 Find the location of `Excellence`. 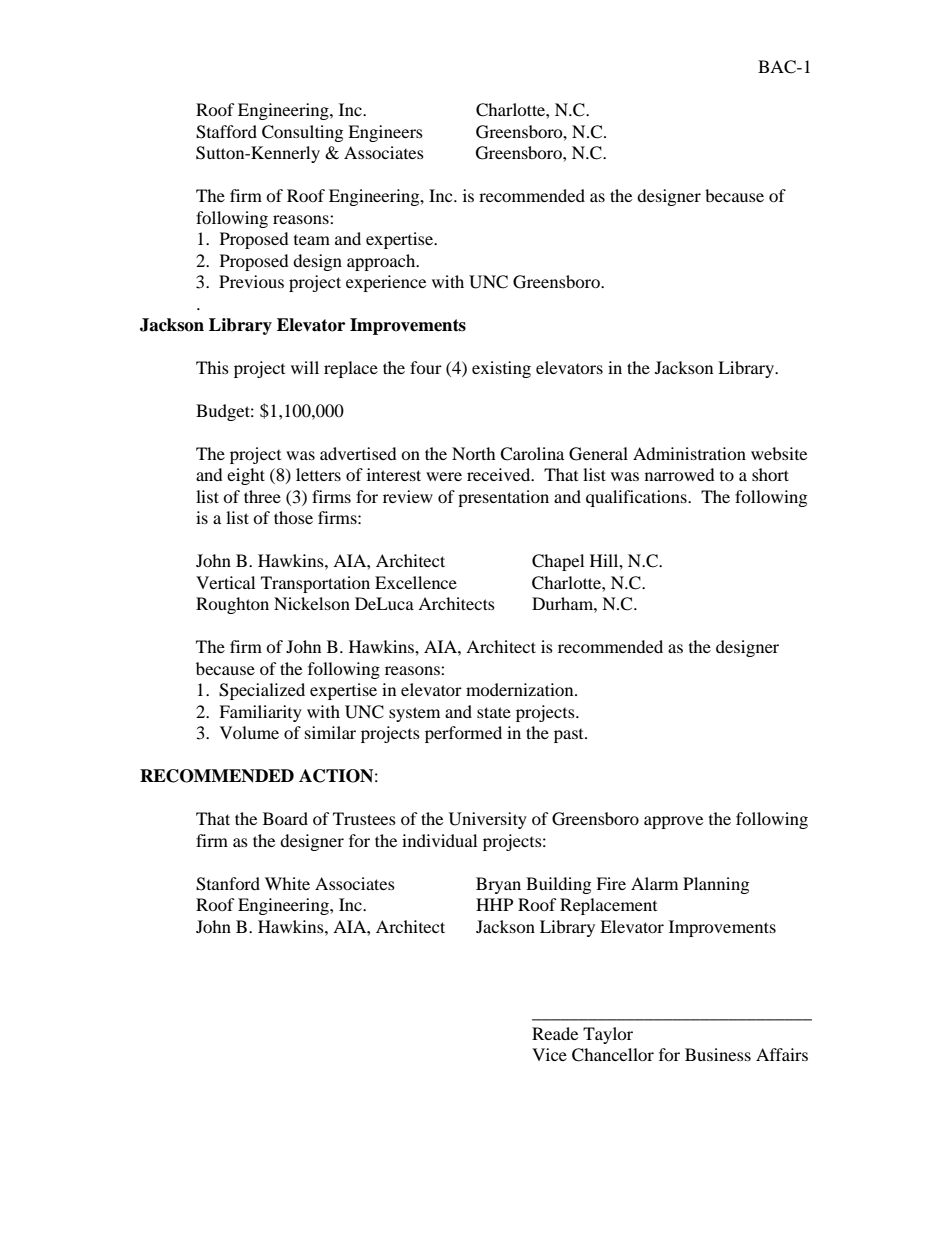

Excellence is located at coordinates (416, 582).
